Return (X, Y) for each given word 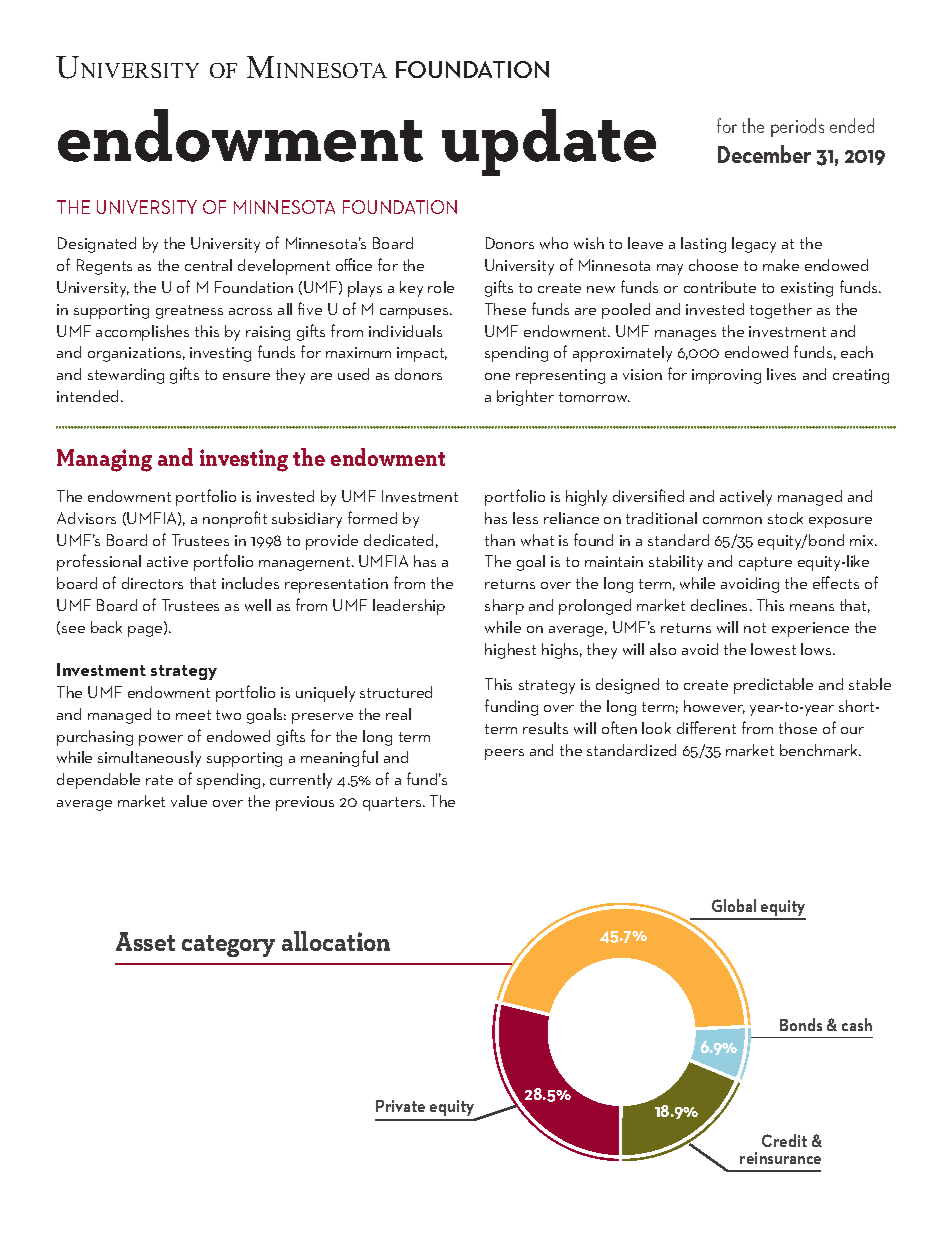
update (549, 142)
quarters (393, 804)
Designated (97, 245)
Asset (145, 941)
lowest (773, 649)
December (764, 154)
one (497, 376)
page (146, 631)
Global (734, 905)
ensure (246, 376)
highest (510, 651)
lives (781, 374)
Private (400, 1106)
